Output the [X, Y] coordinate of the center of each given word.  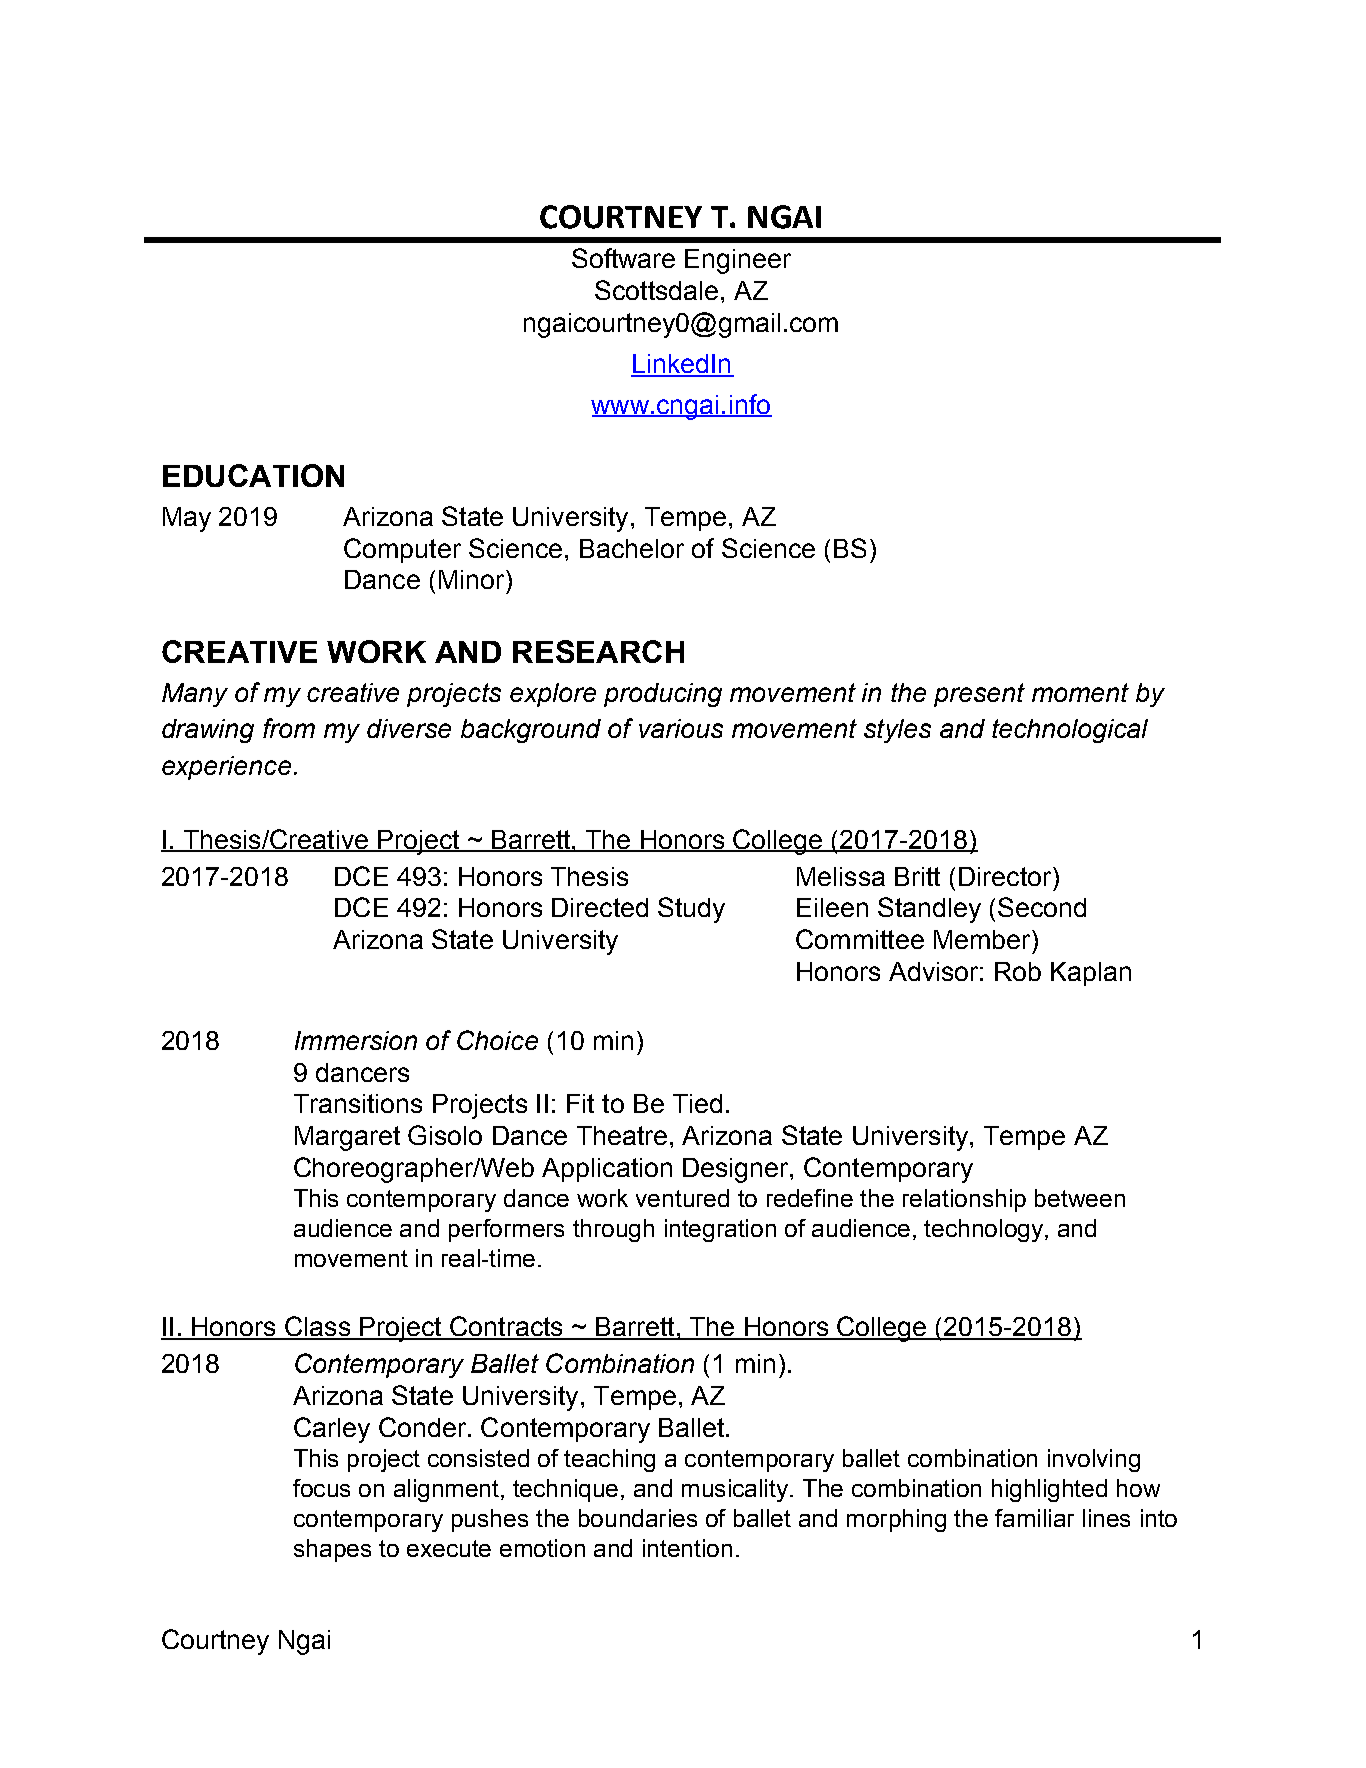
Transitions [358, 1103]
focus [321, 1488]
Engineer [738, 261]
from [289, 728]
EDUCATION [253, 475]
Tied [697, 1103]
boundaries [638, 1518]
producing [663, 695]
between [1080, 1198]
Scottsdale [656, 290]
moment [1080, 692]
